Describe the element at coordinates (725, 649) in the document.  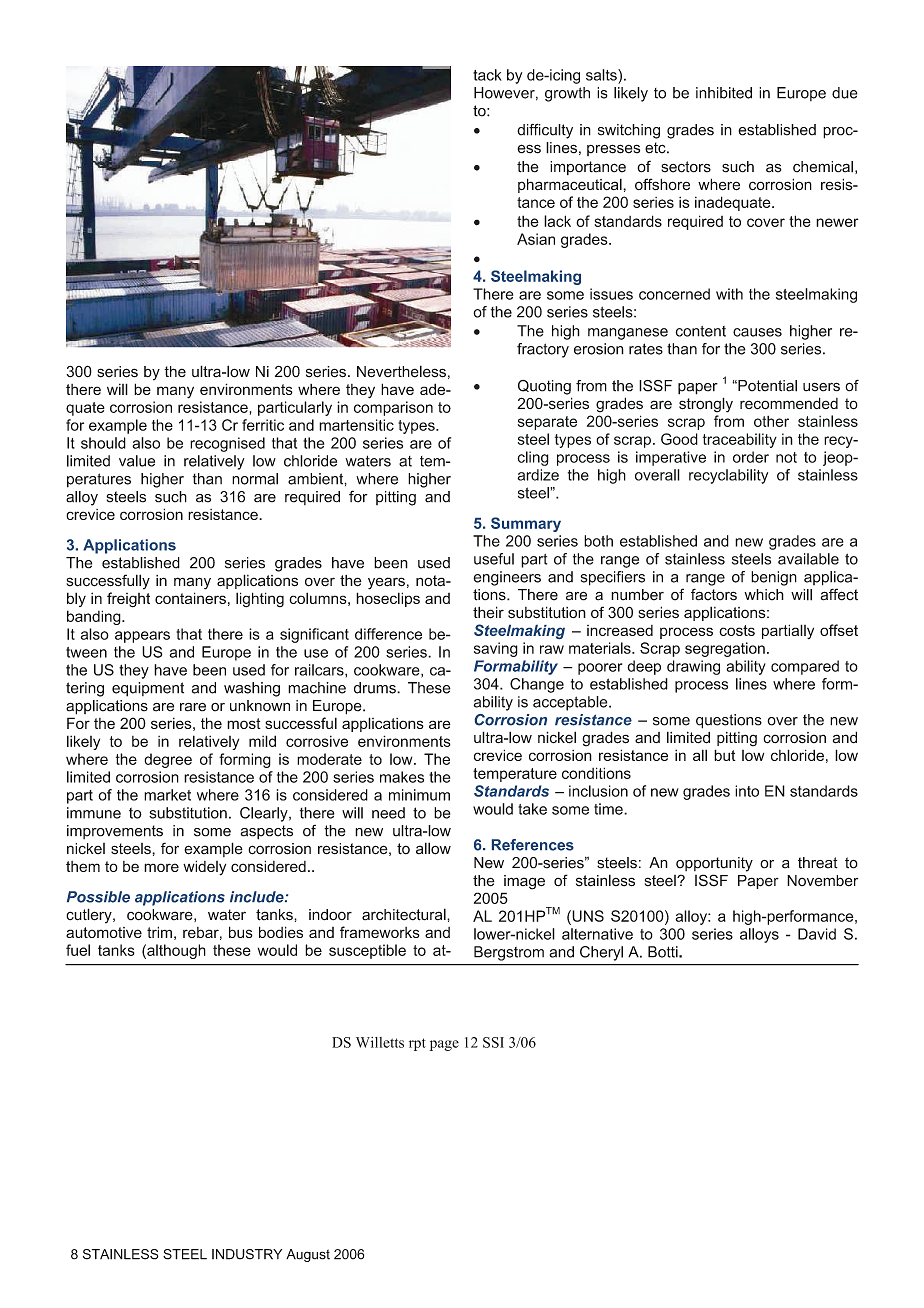
I see `segregation` at that location.
